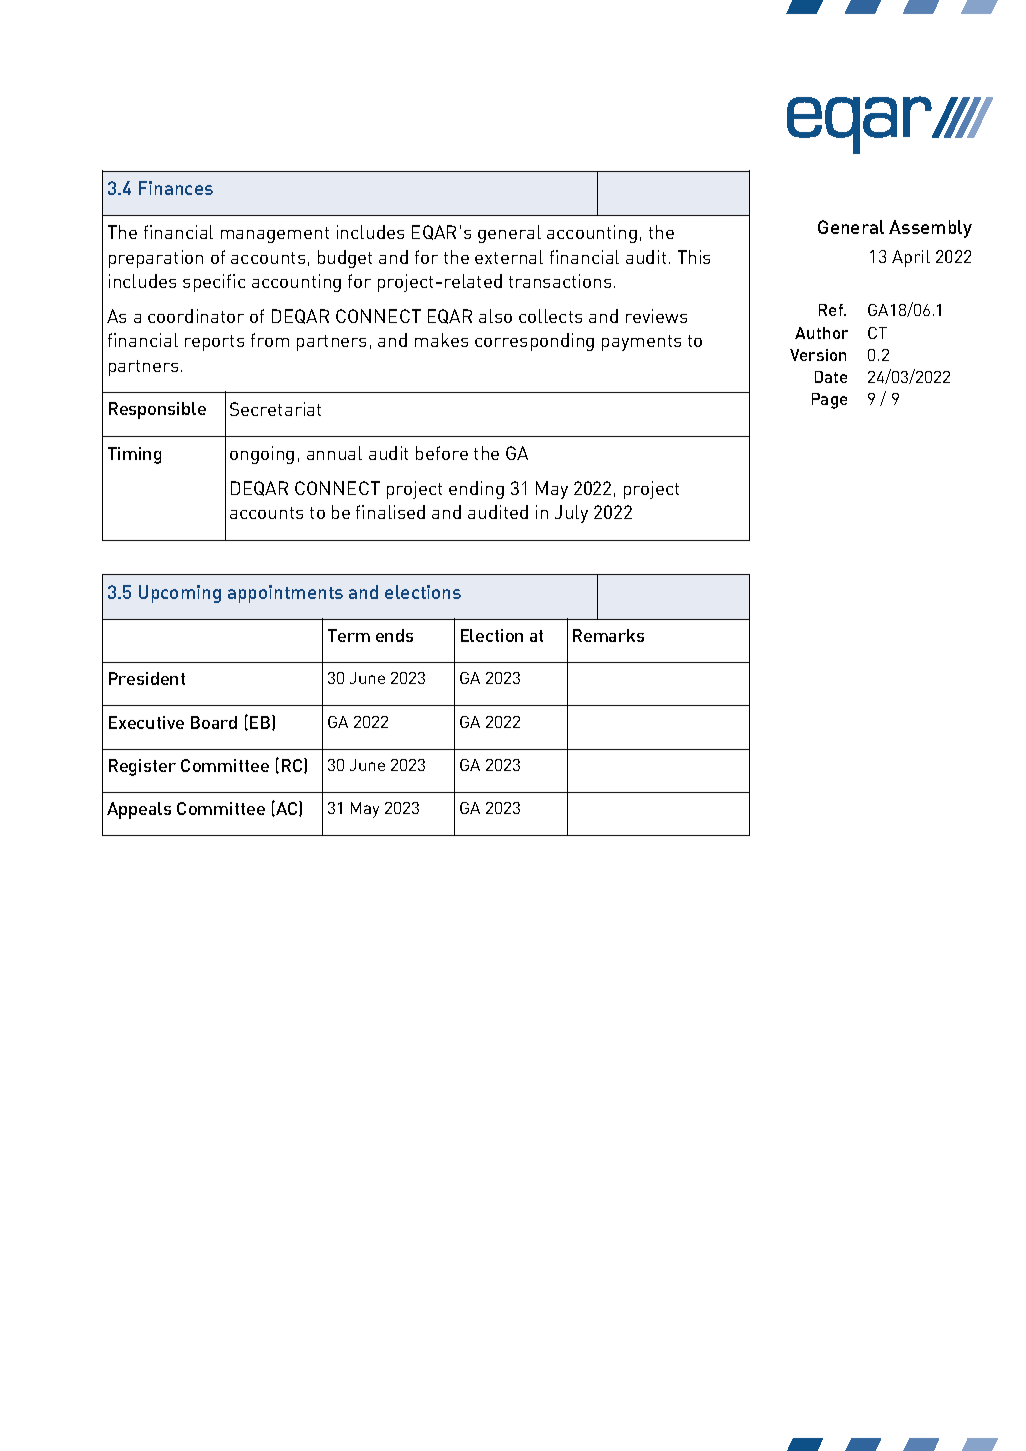 Image resolution: width=1026 pixels, height=1451 pixels. Describe the element at coordinates (176, 188) in the screenshot. I see `Finances` at that location.
